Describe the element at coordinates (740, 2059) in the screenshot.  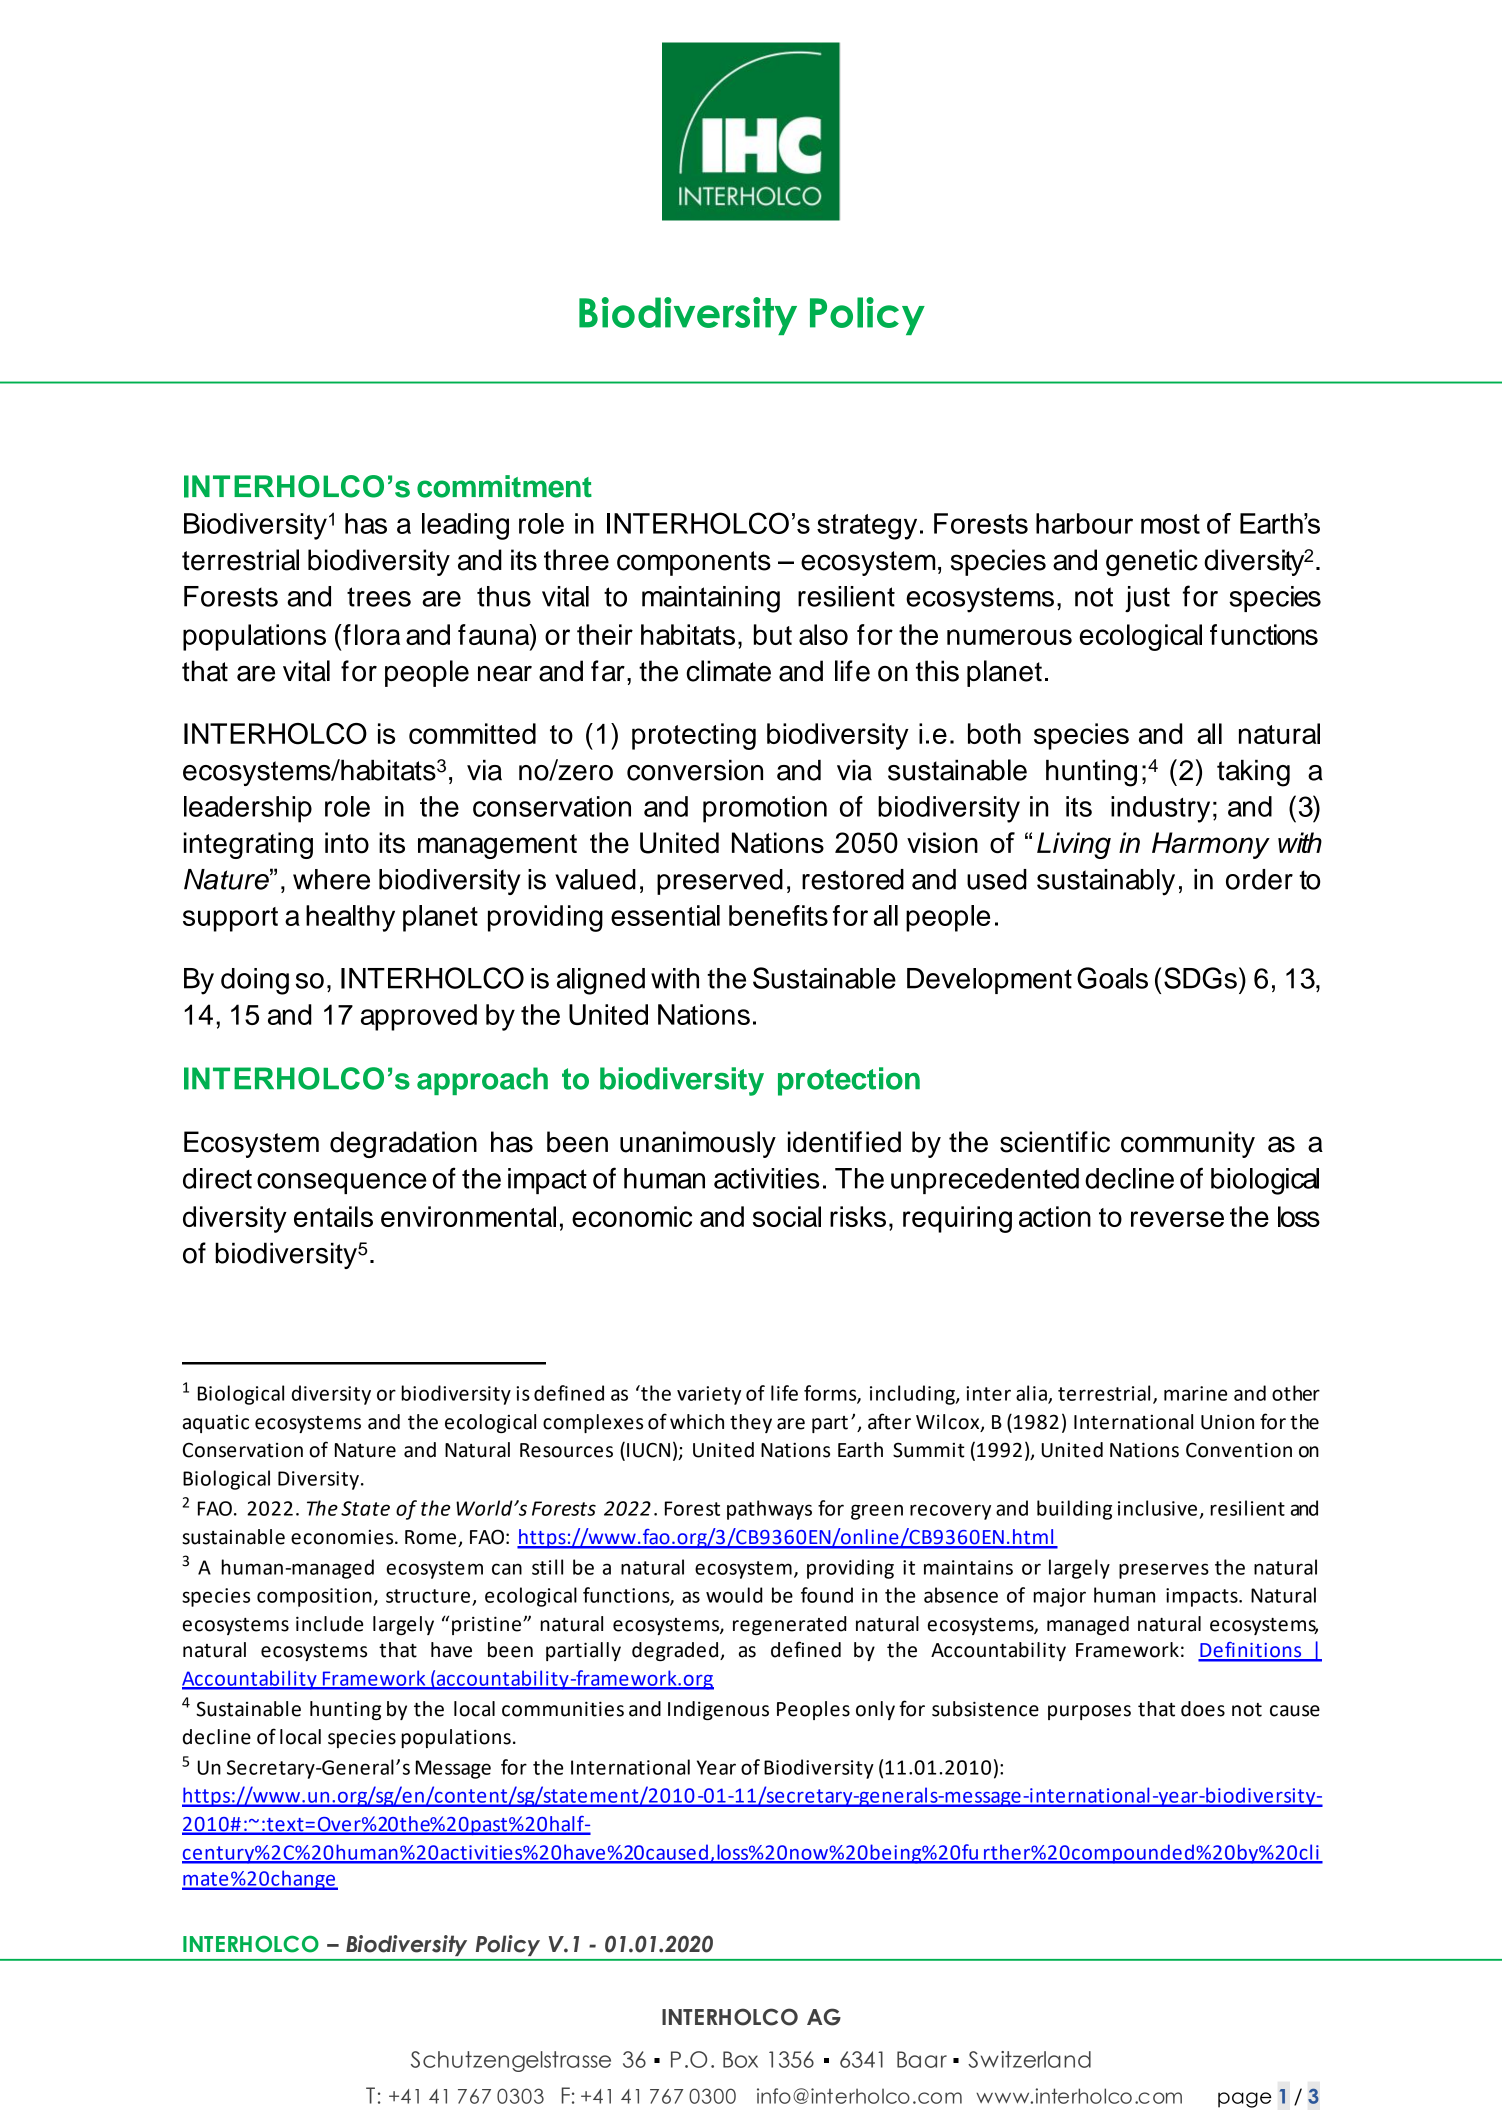
I see `Box` at that location.
